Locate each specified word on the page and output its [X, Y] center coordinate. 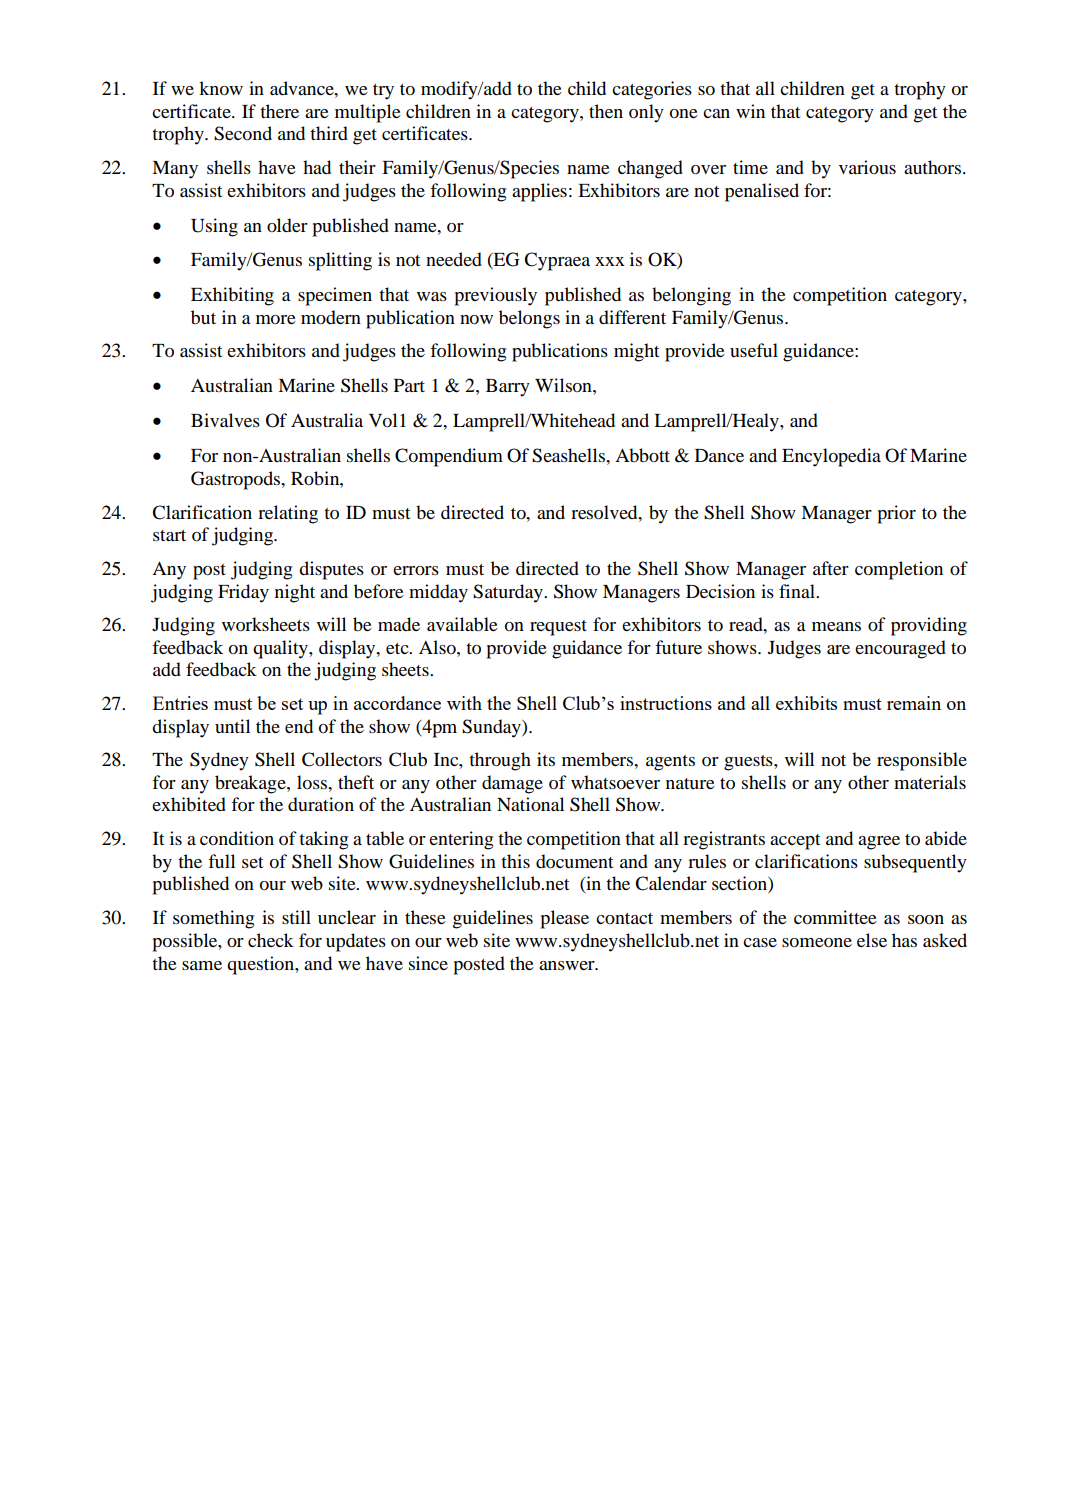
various [867, 167]
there [279, 111]
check [271, 940]
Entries [180, 703]
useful [754, 350]
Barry [508, 388]
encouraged [900, 649]
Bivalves [225, 420]
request [558, 628]
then [606, 111]
